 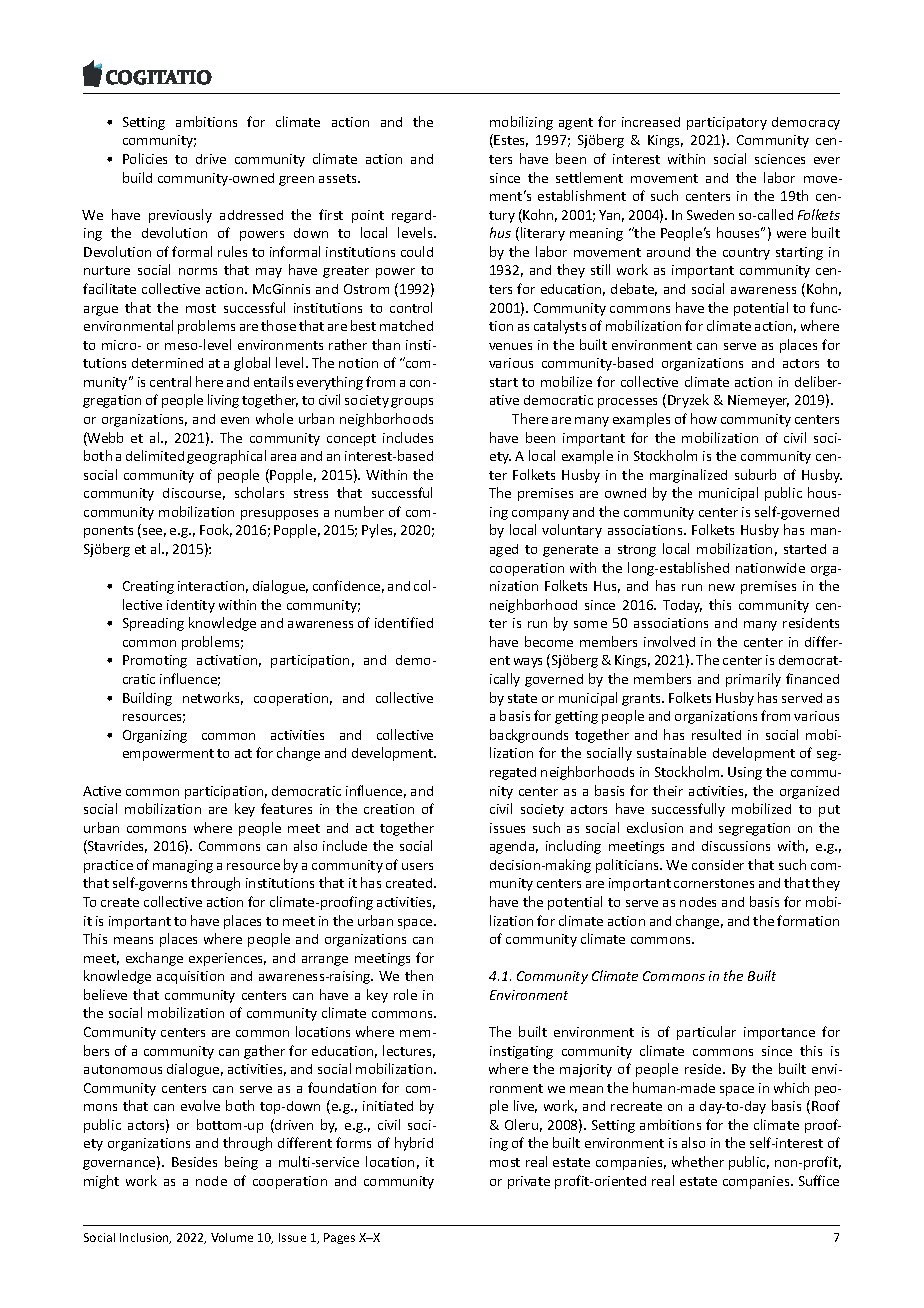 I want to click on private, so click(x=529, y=1182).
